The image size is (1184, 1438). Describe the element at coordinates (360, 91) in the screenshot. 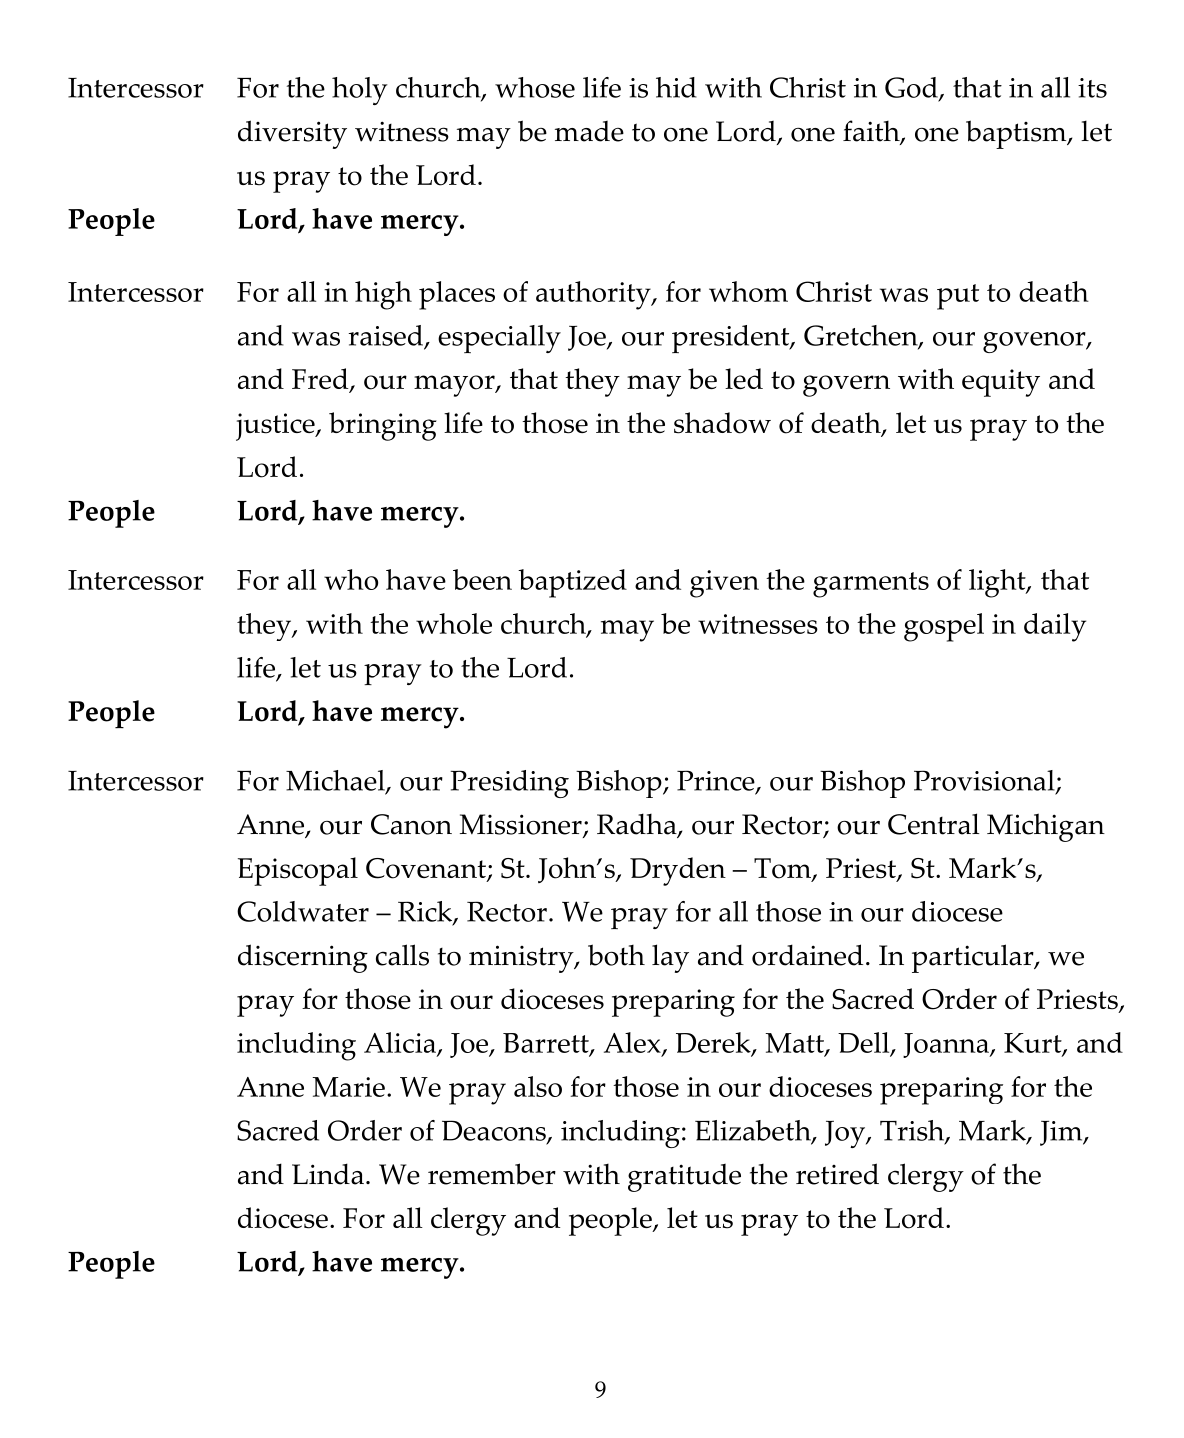

I see `holy` at that location.
